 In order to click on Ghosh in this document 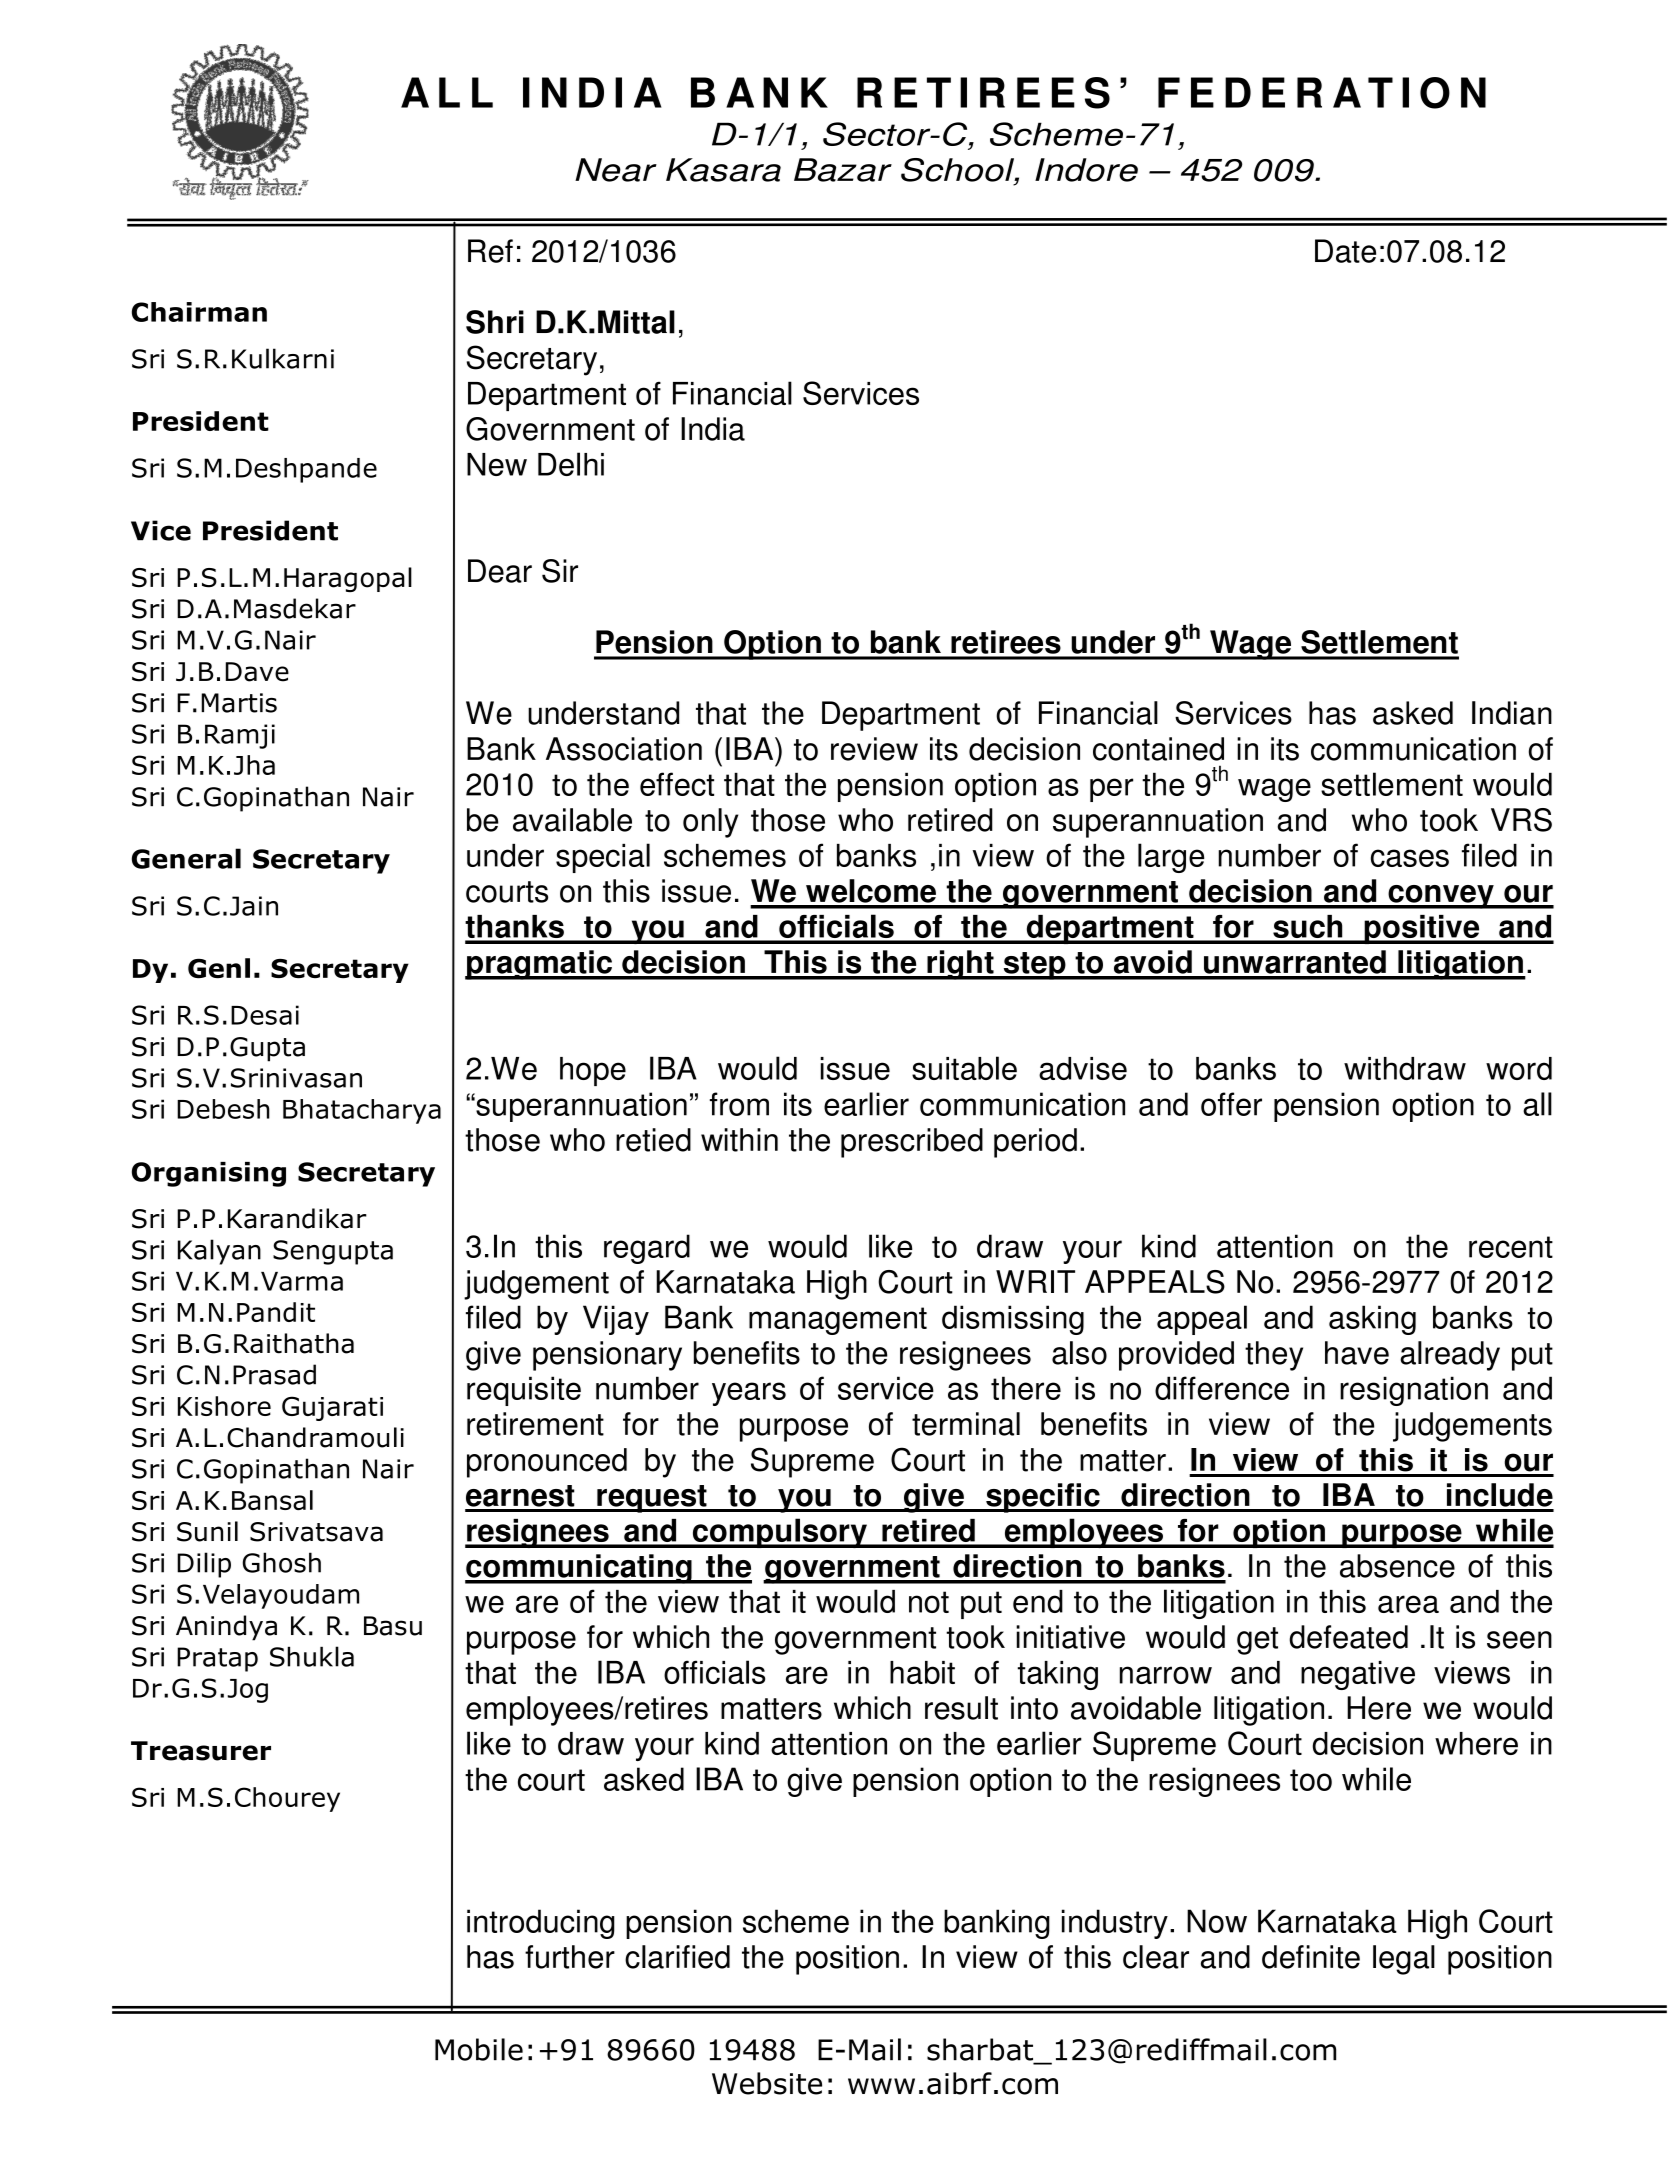, I will do `click(282, 1562)`.
